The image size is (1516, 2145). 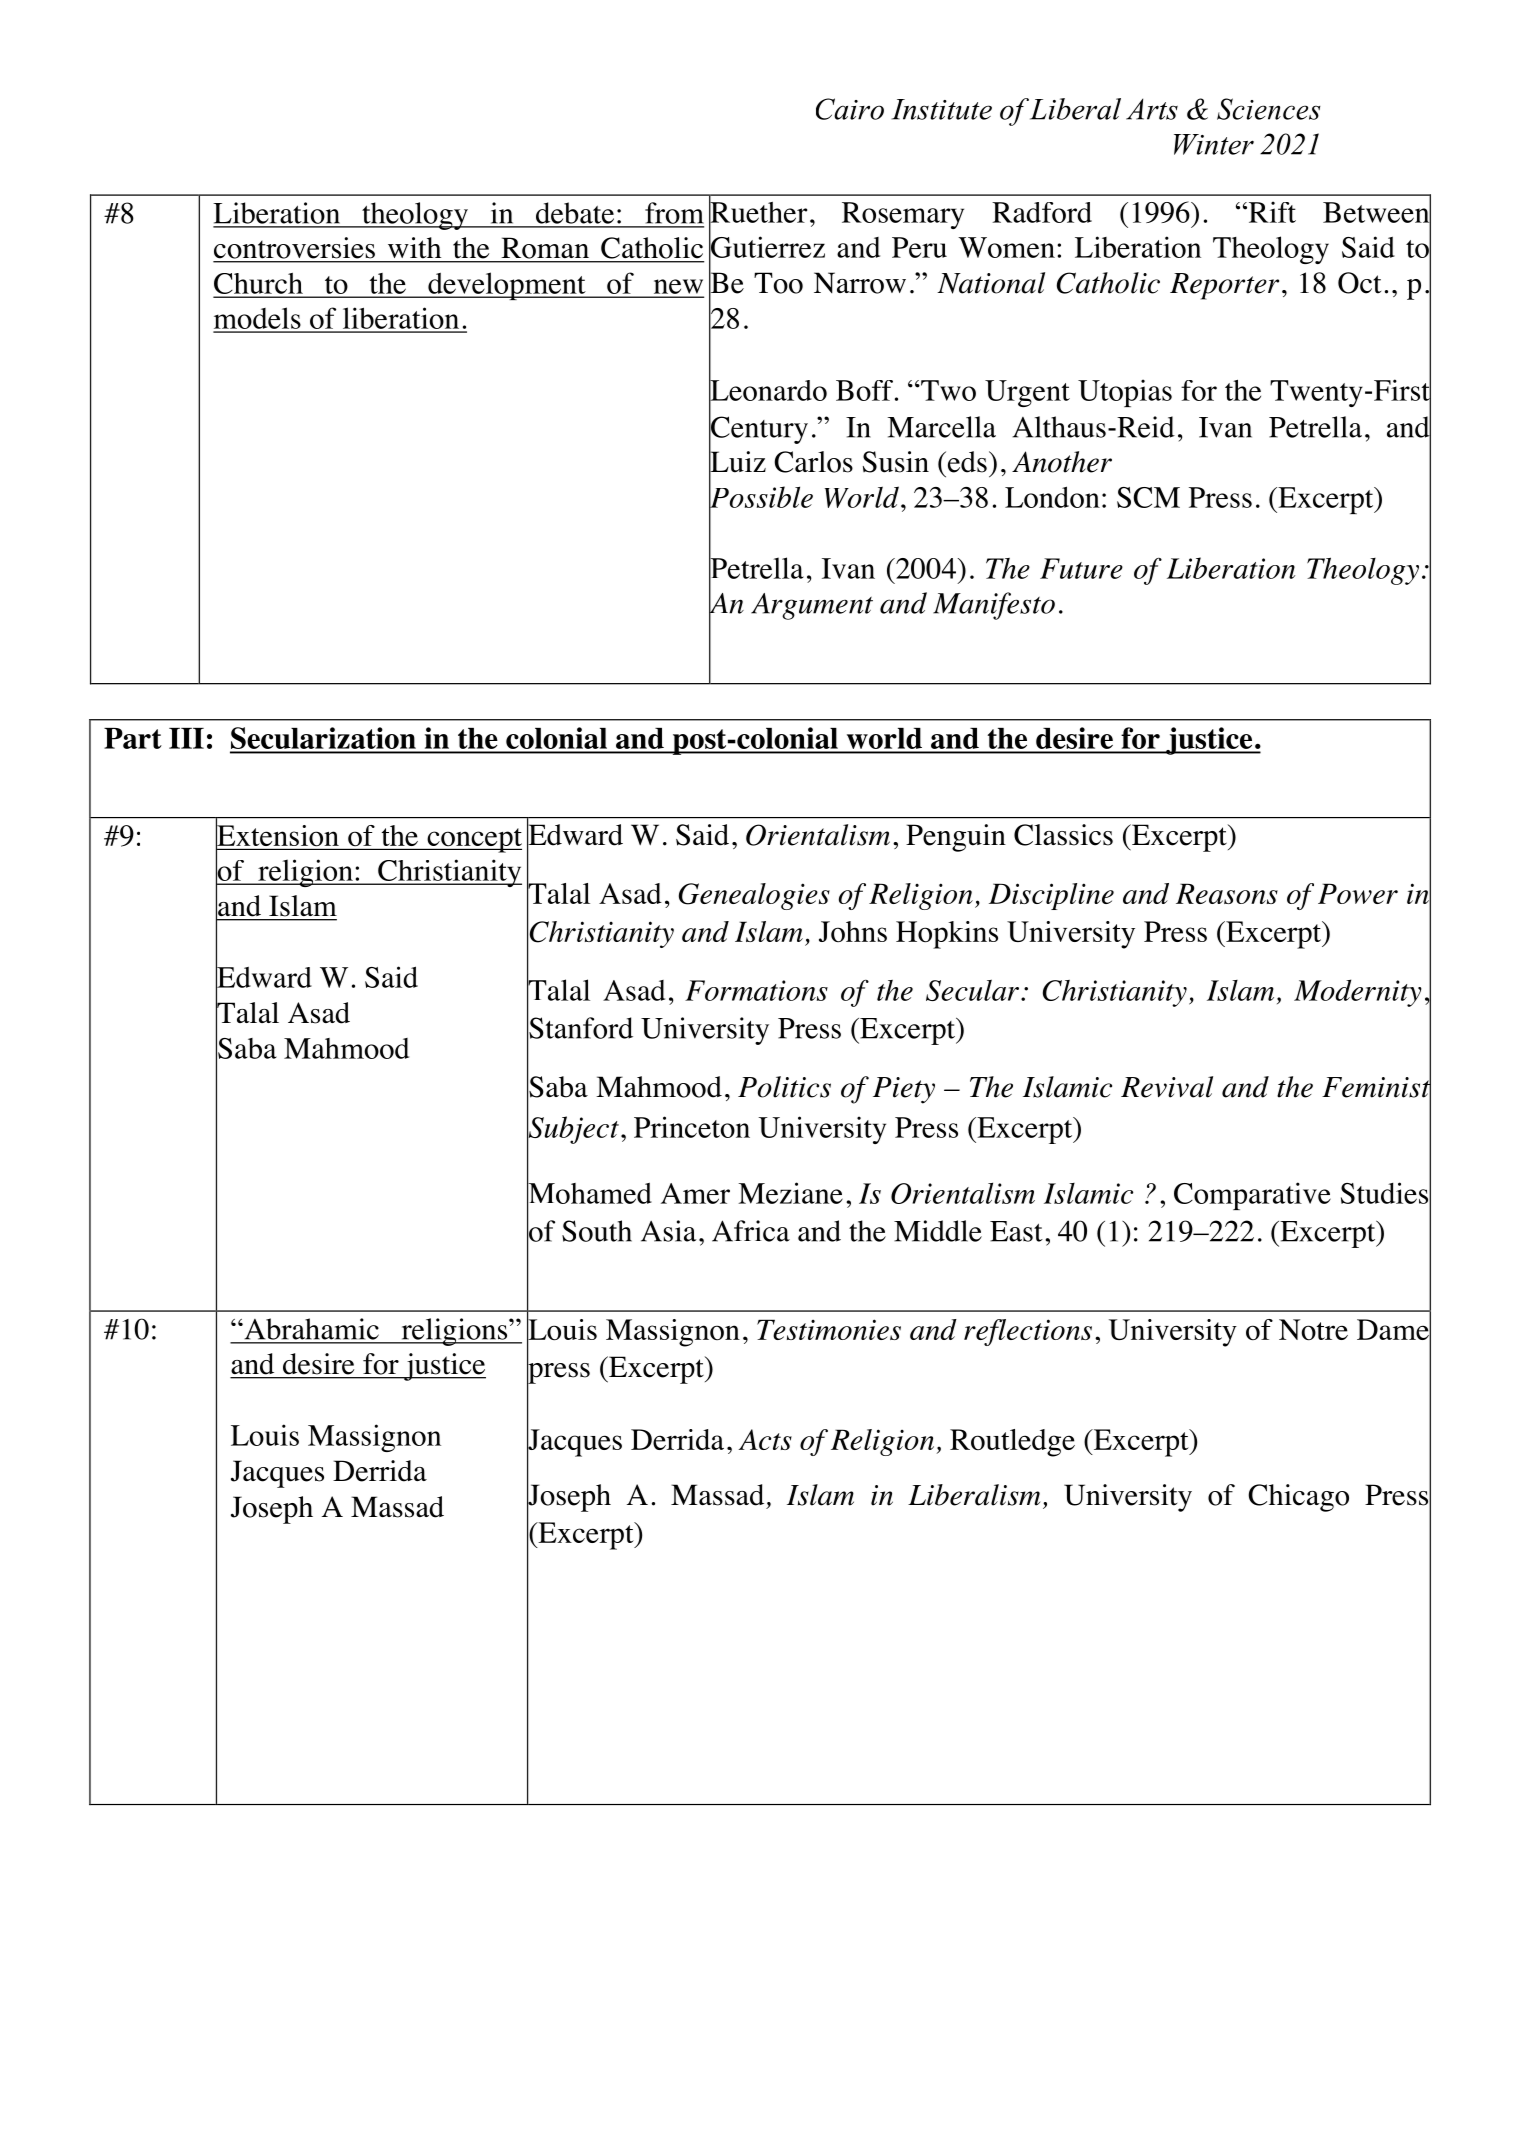 I want to click on SCM, so click(x=1148, y=497).
